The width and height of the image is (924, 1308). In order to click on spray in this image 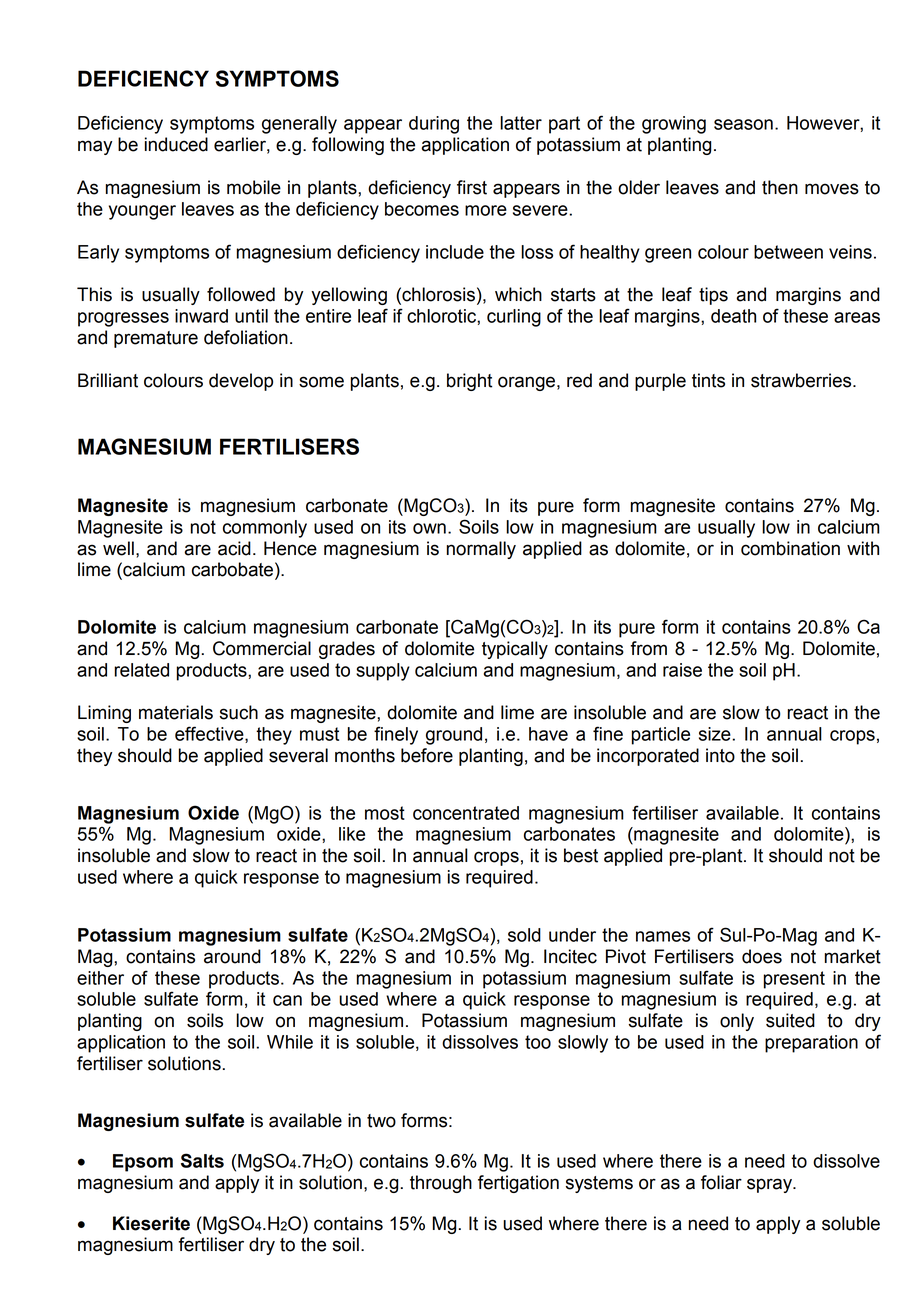, I will do `click(770, 1185)`.
